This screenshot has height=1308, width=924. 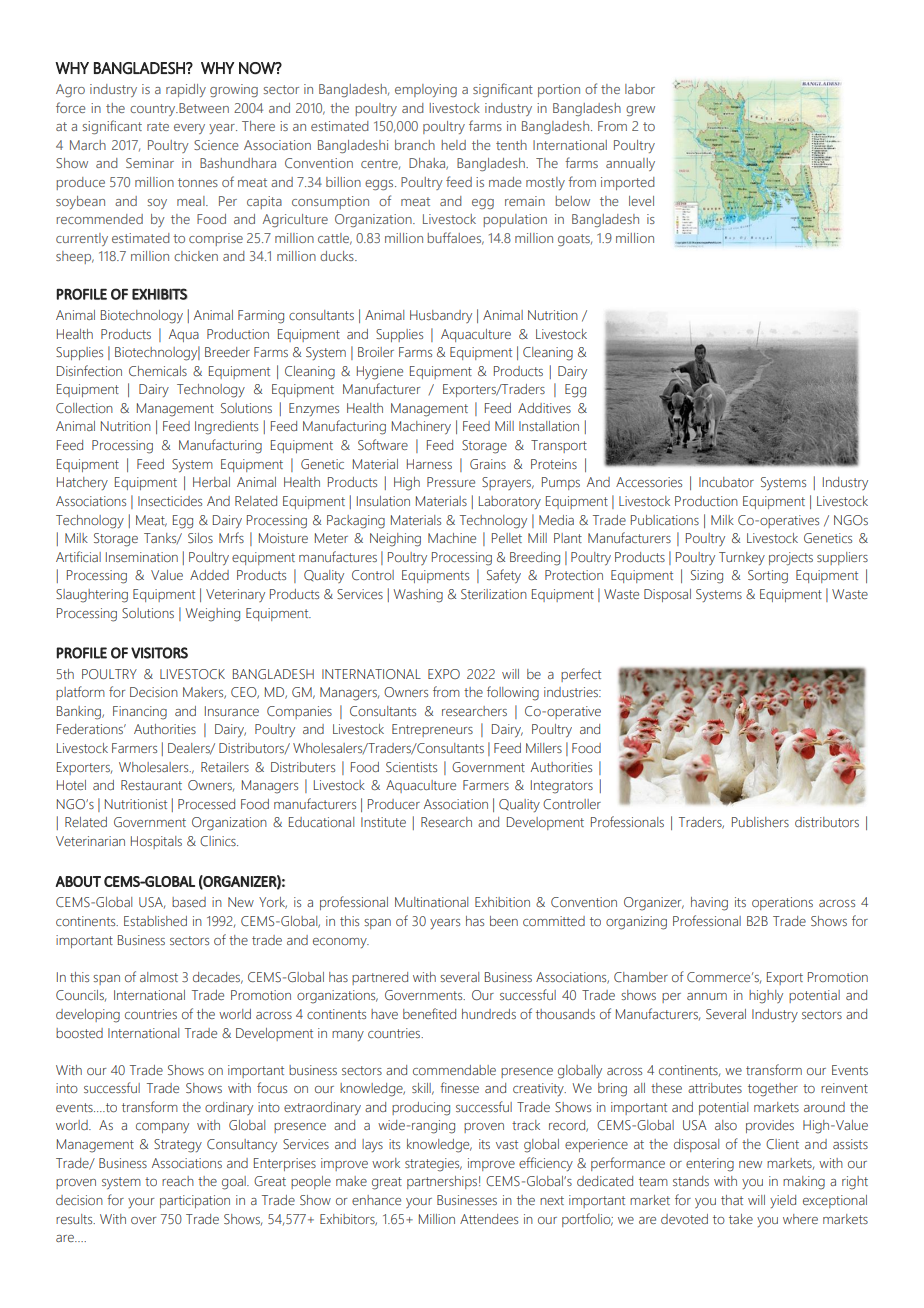 I want to click on Attendees, so click(x=489, y=1219).
